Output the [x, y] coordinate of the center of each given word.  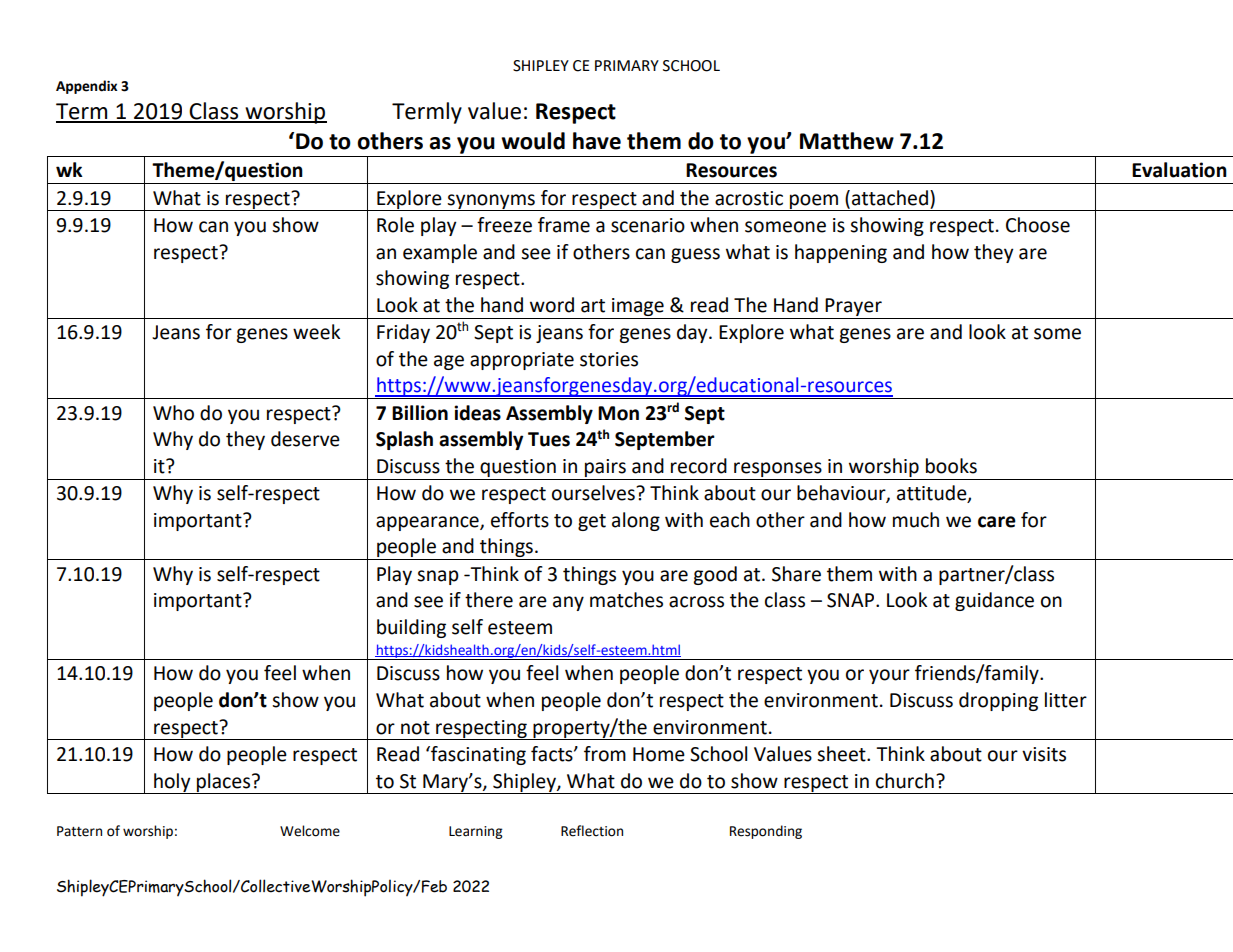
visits [1044, 754]
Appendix [87, 87]
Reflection [592, 831]
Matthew [847, 141]
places [223, 783]
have [597, 141]
